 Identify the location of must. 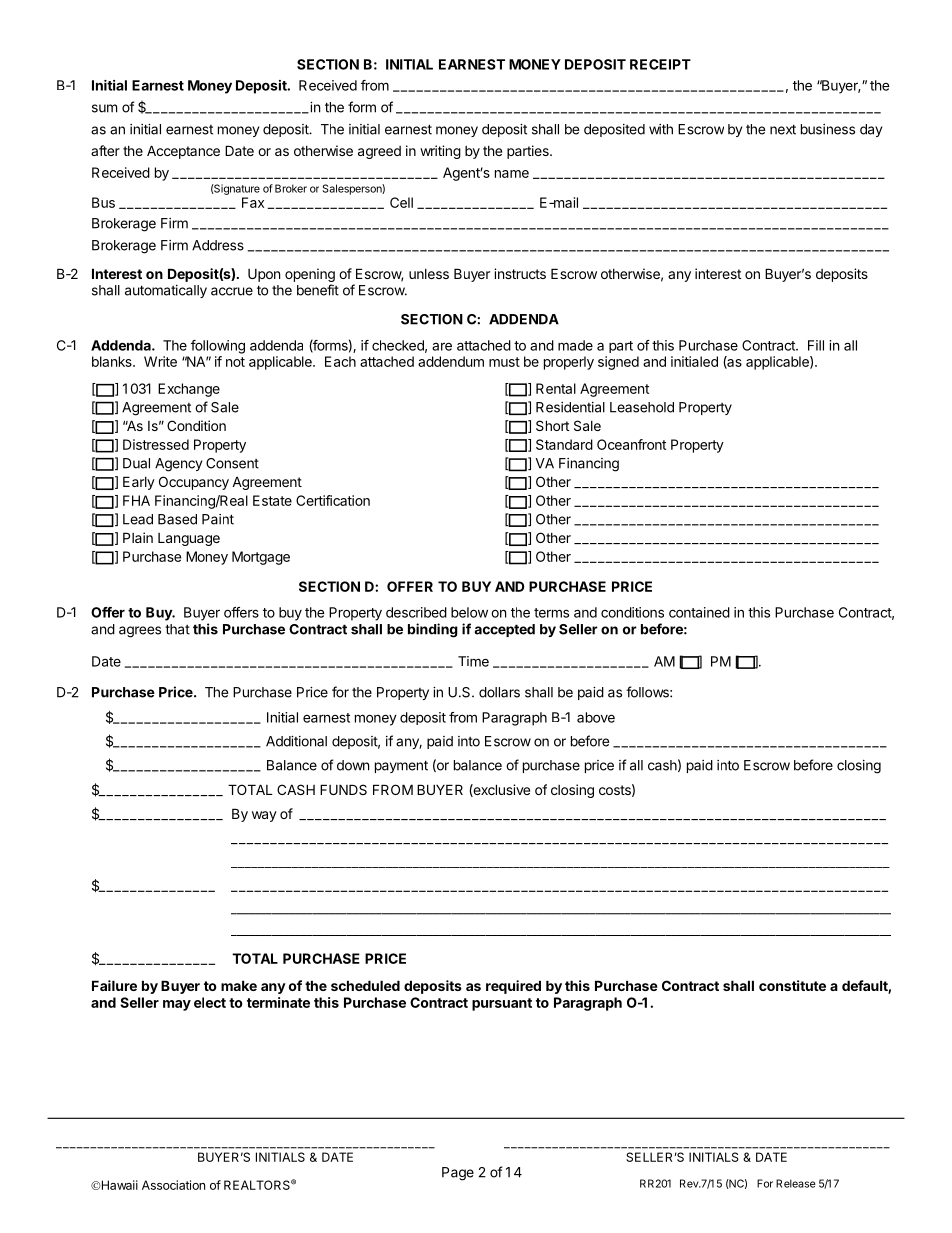
(504, 362).
